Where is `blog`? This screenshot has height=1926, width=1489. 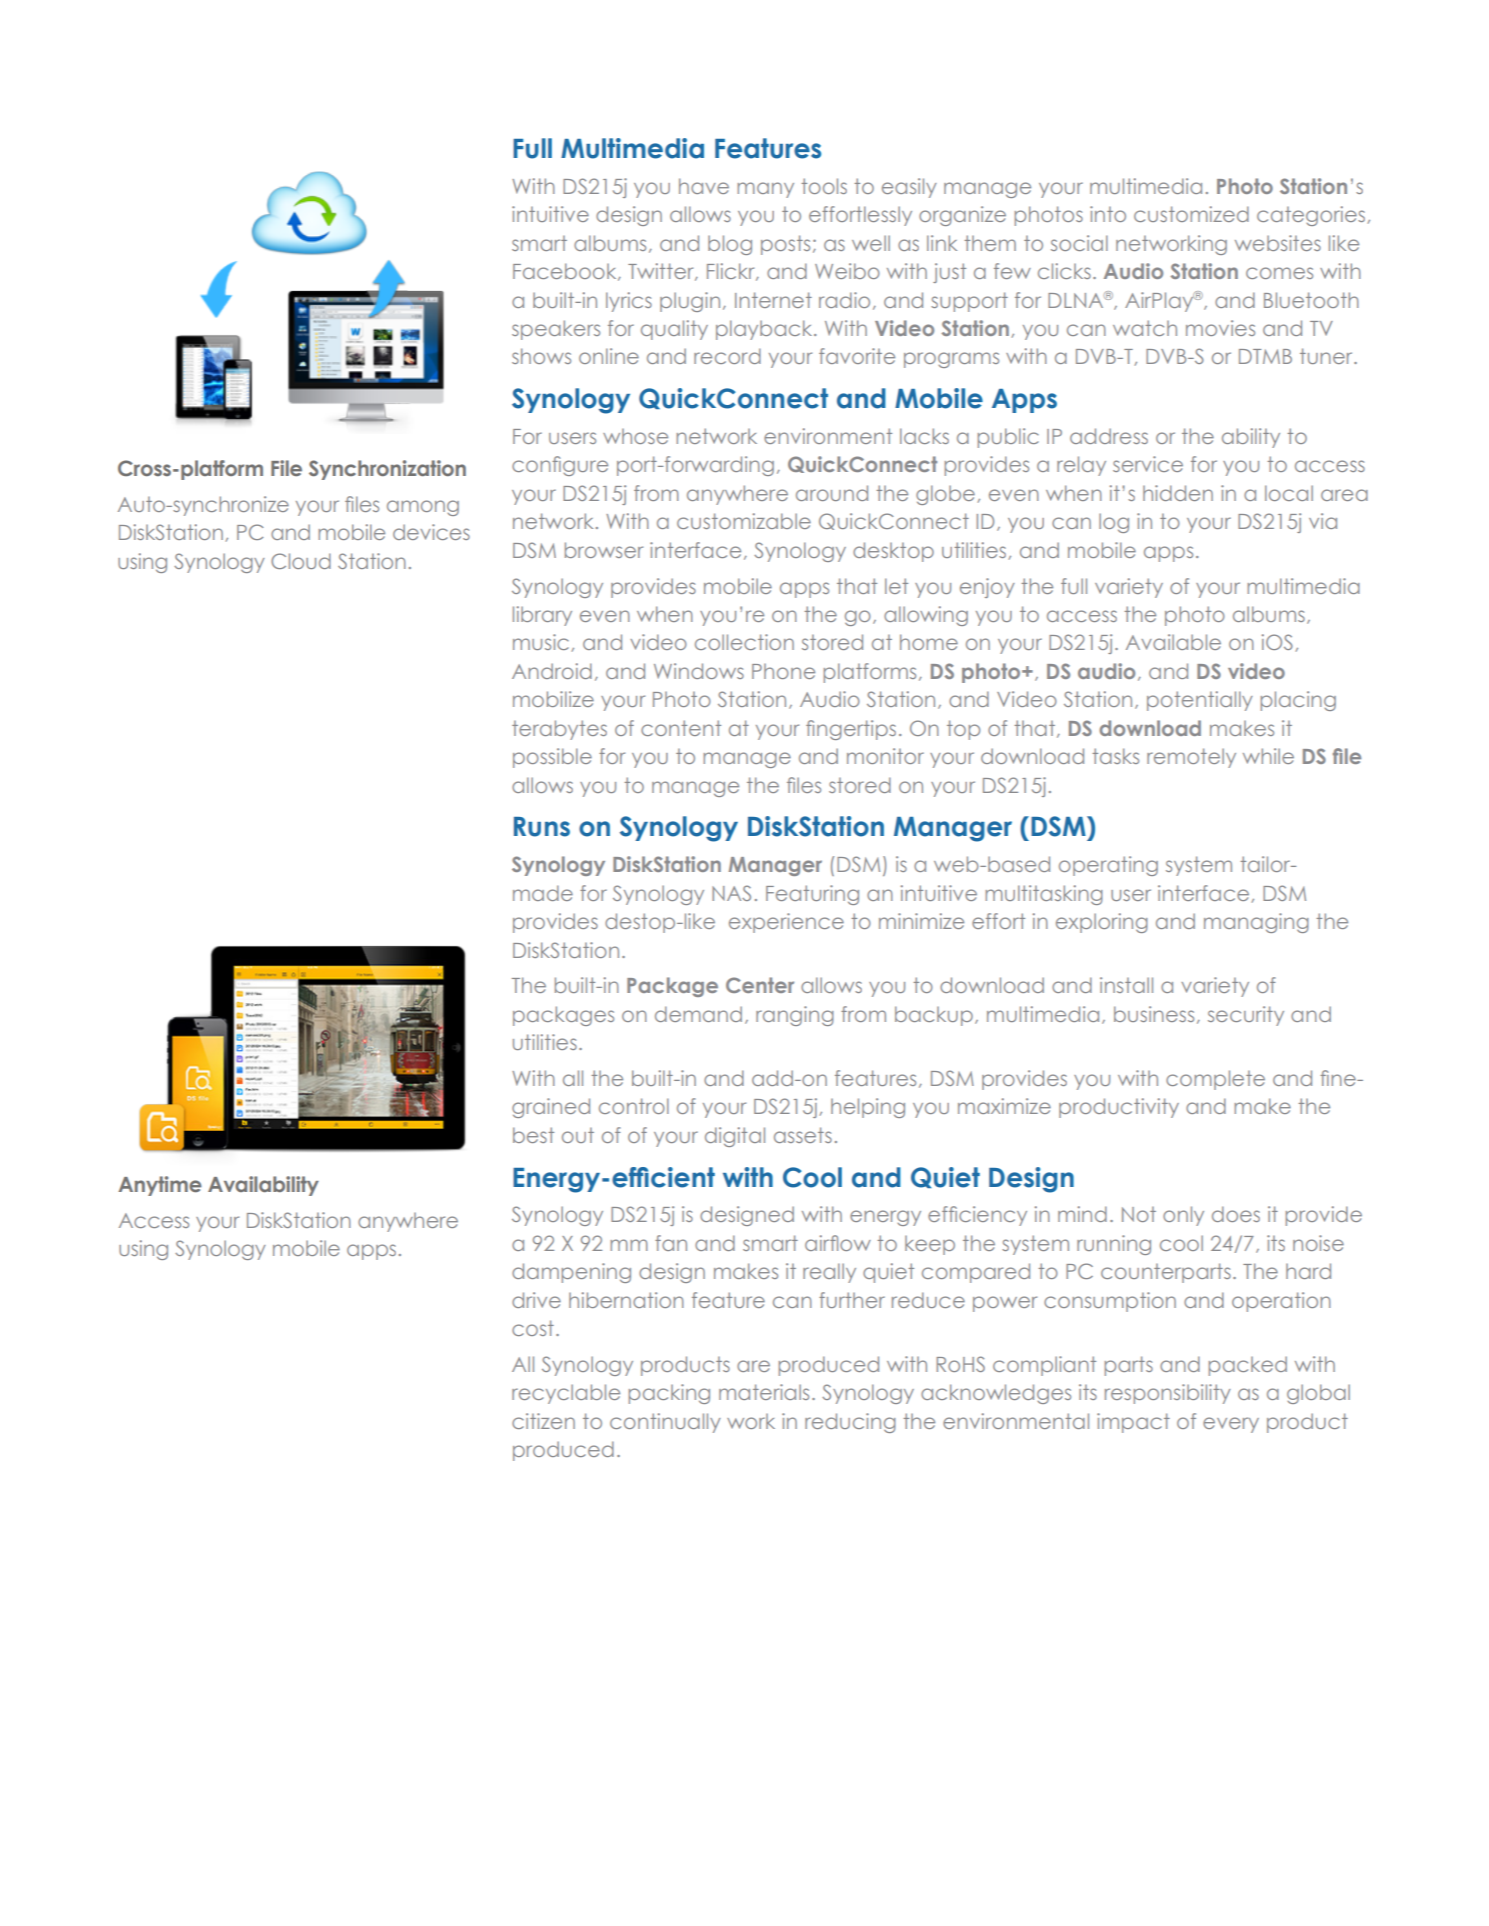
blog is located at coordinates (730, 245).
